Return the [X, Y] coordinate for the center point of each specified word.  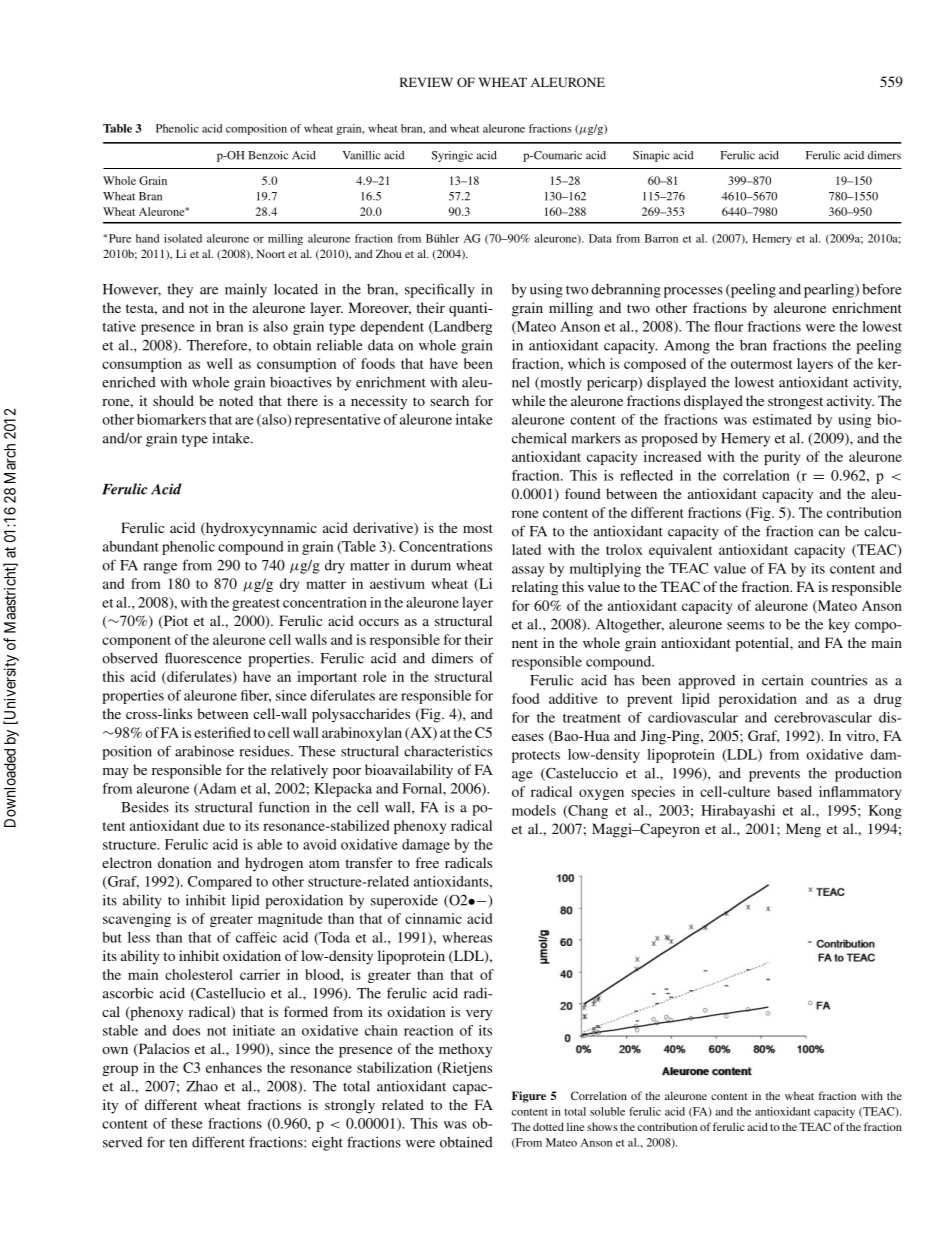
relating [535, 588]
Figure [529, 1097]
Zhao [202, 1086]
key [839, 625]
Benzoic [268, 155]
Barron [661, 238]
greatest [256, 605]
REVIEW [426, 82]
